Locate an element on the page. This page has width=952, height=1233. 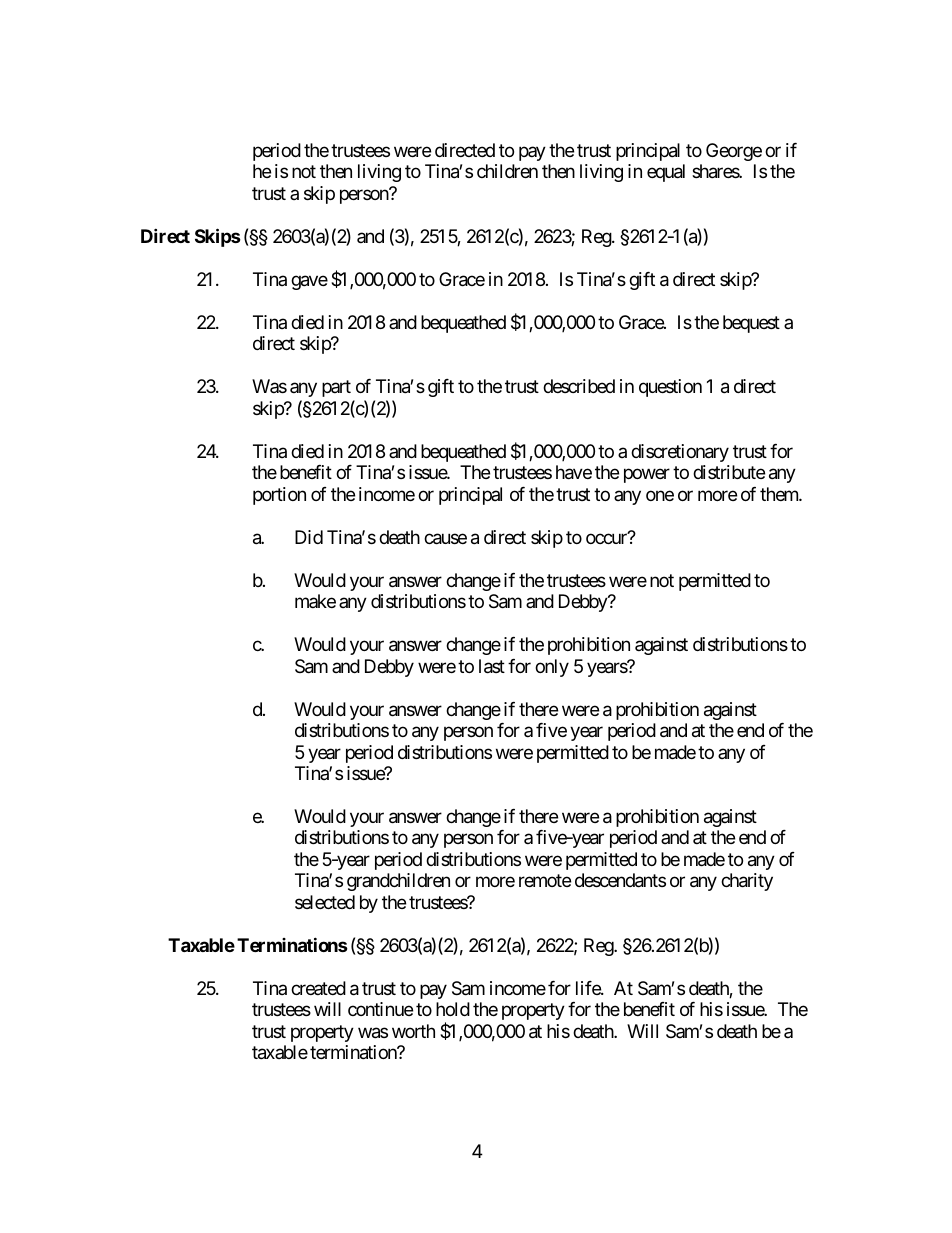
distribute is located at coordinates (729, 472).
